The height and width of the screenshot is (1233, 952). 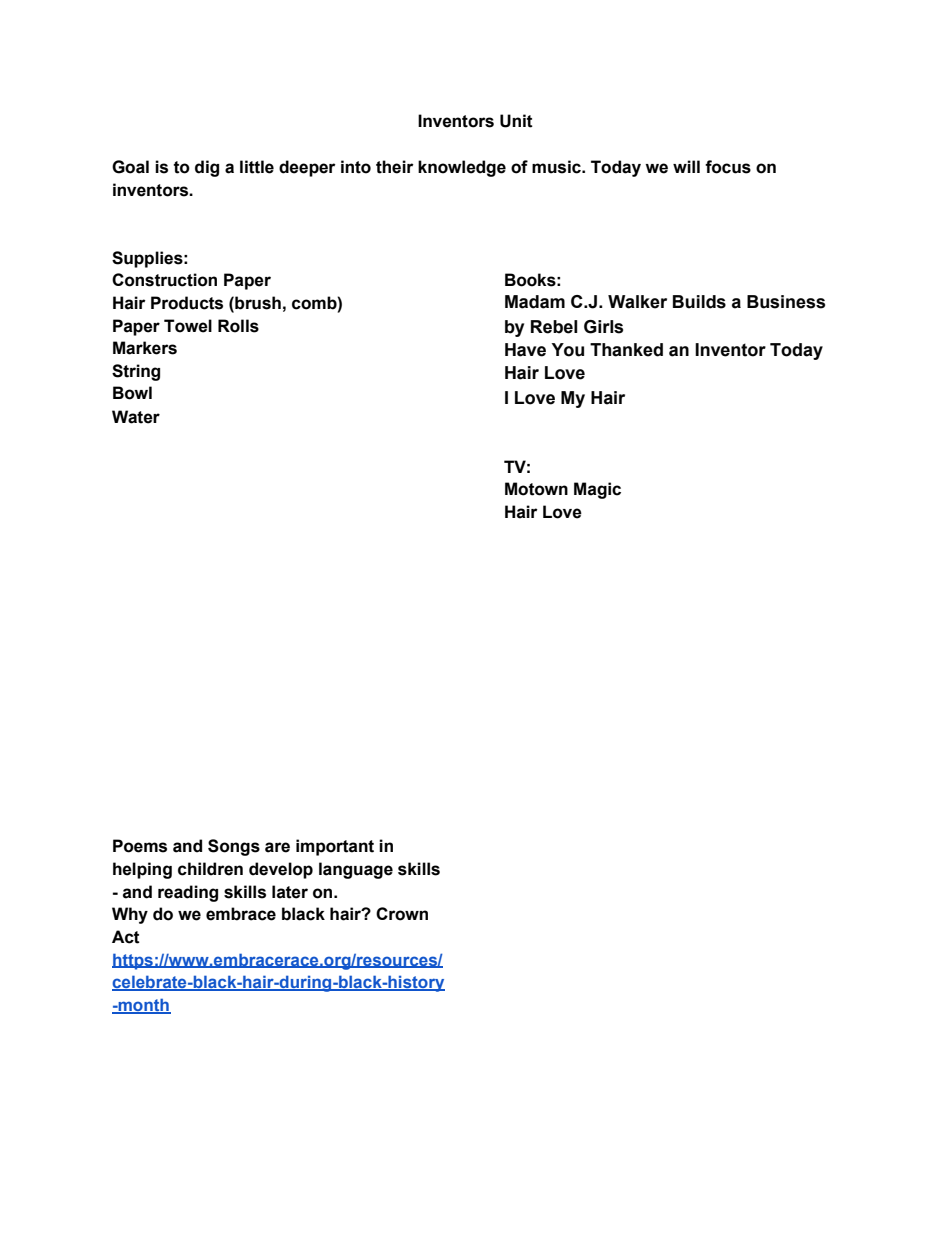 What do you see at coordinates (686, 166) in the screenshot?
I see `will` at bounding box center [686, 166].
